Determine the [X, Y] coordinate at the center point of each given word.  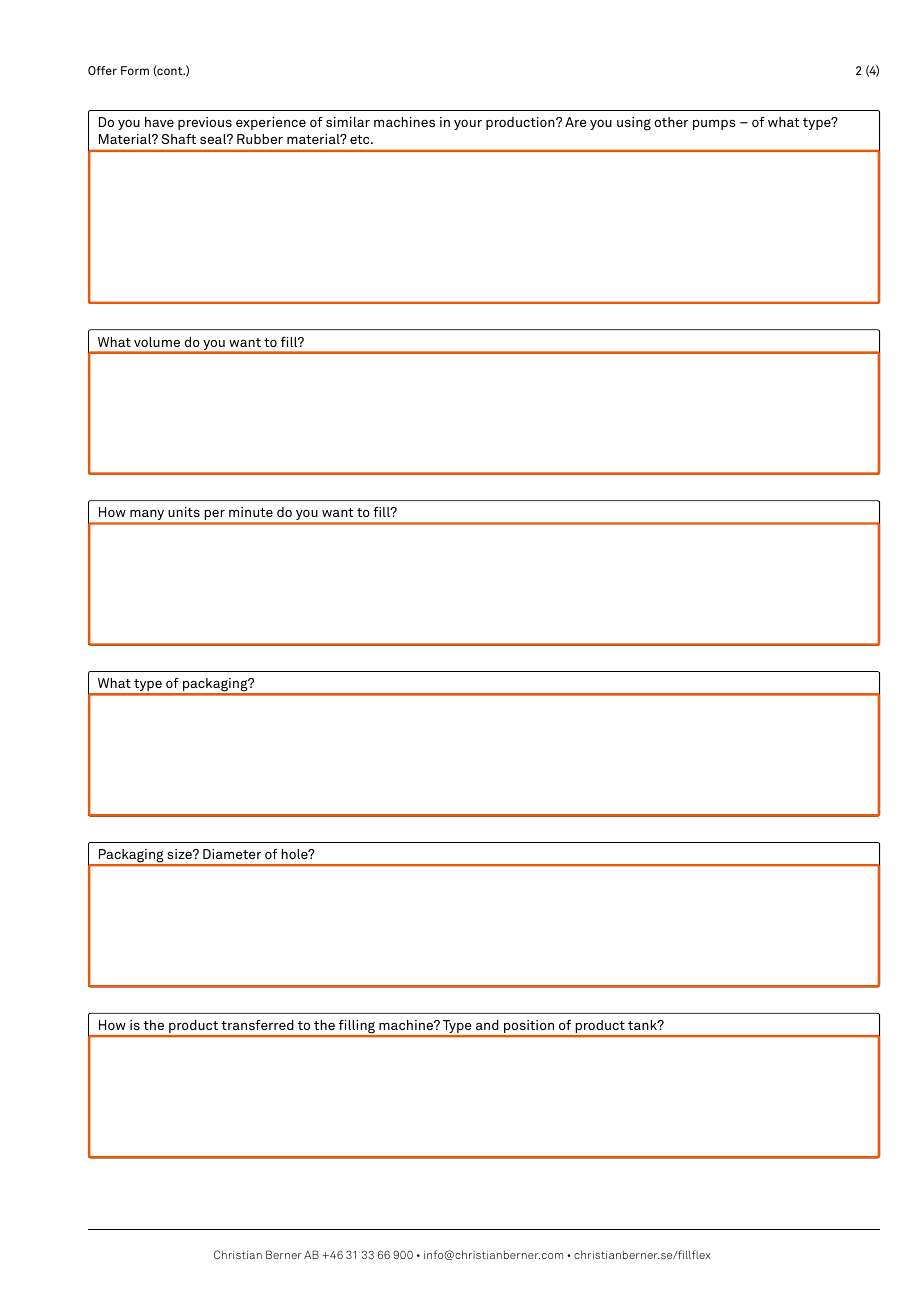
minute [251, 512]
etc [361, 139]
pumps [714, 124]
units [184, 512]
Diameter [232, 854]
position [529, 1028]
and [487, 1025]
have [159, 122]
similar [348, 122]
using [634, 124]
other [671, 122]
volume [157, 342]
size [180, 854]
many [147, 515]
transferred [257, 1025]
